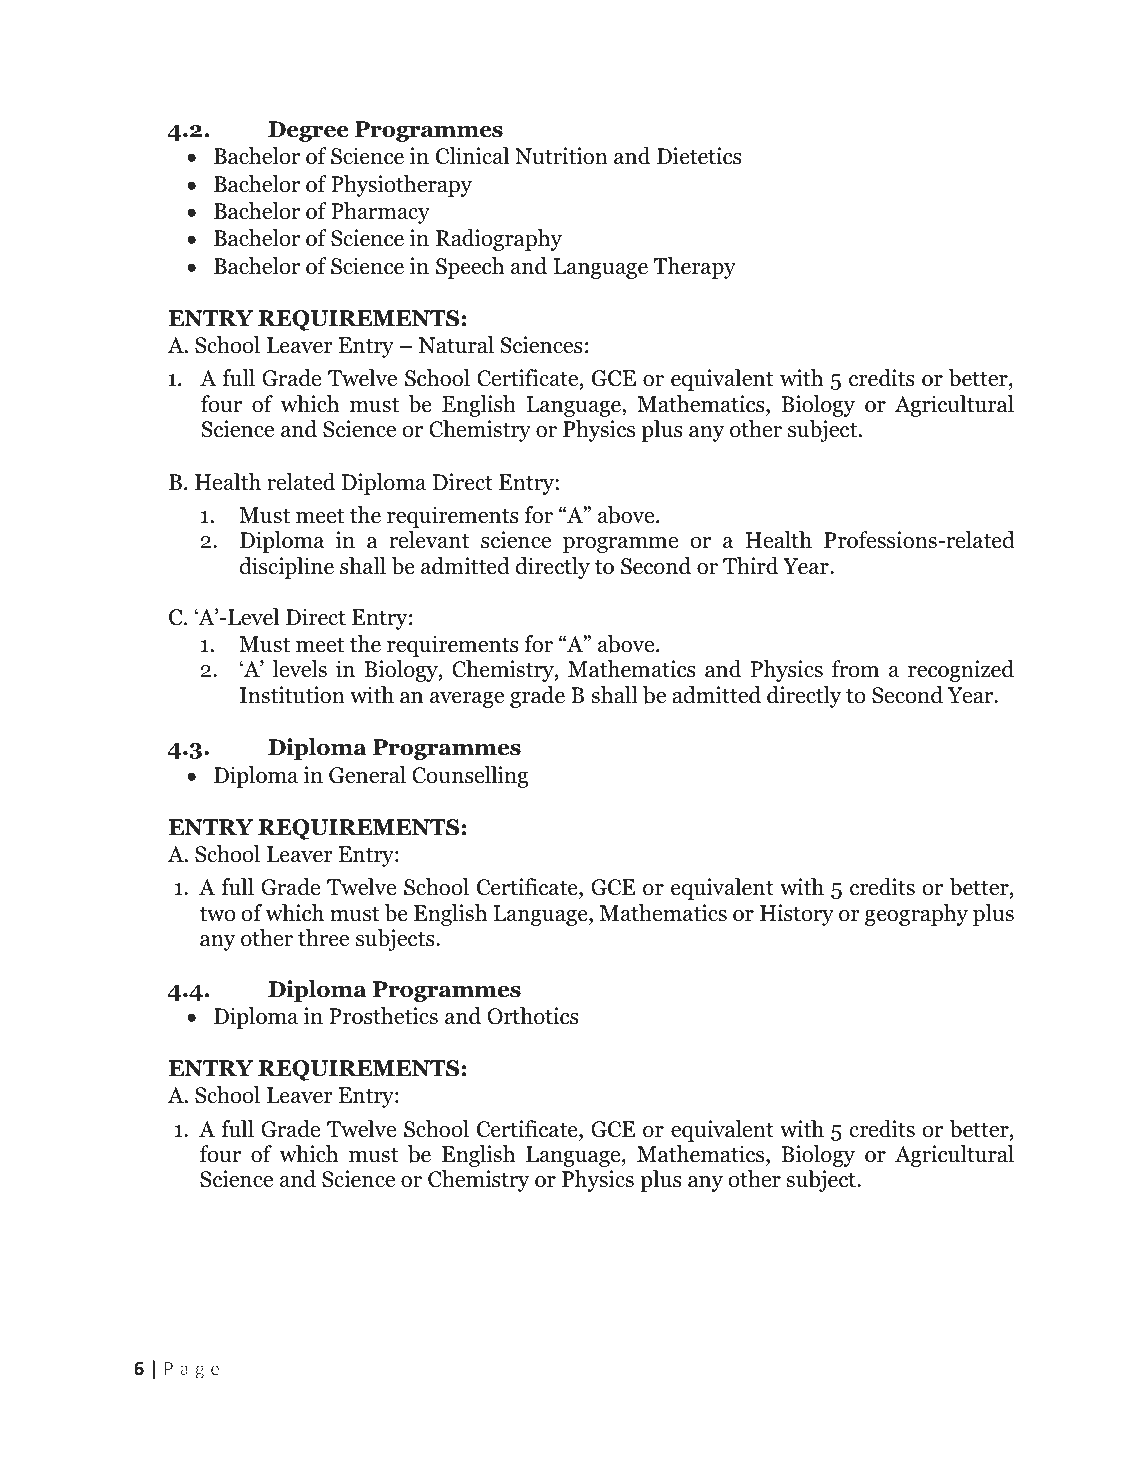 This image has width=1138, height=1473. Describe the element at coordinates (456, 345) in the image. I see `Natural` at that location.
